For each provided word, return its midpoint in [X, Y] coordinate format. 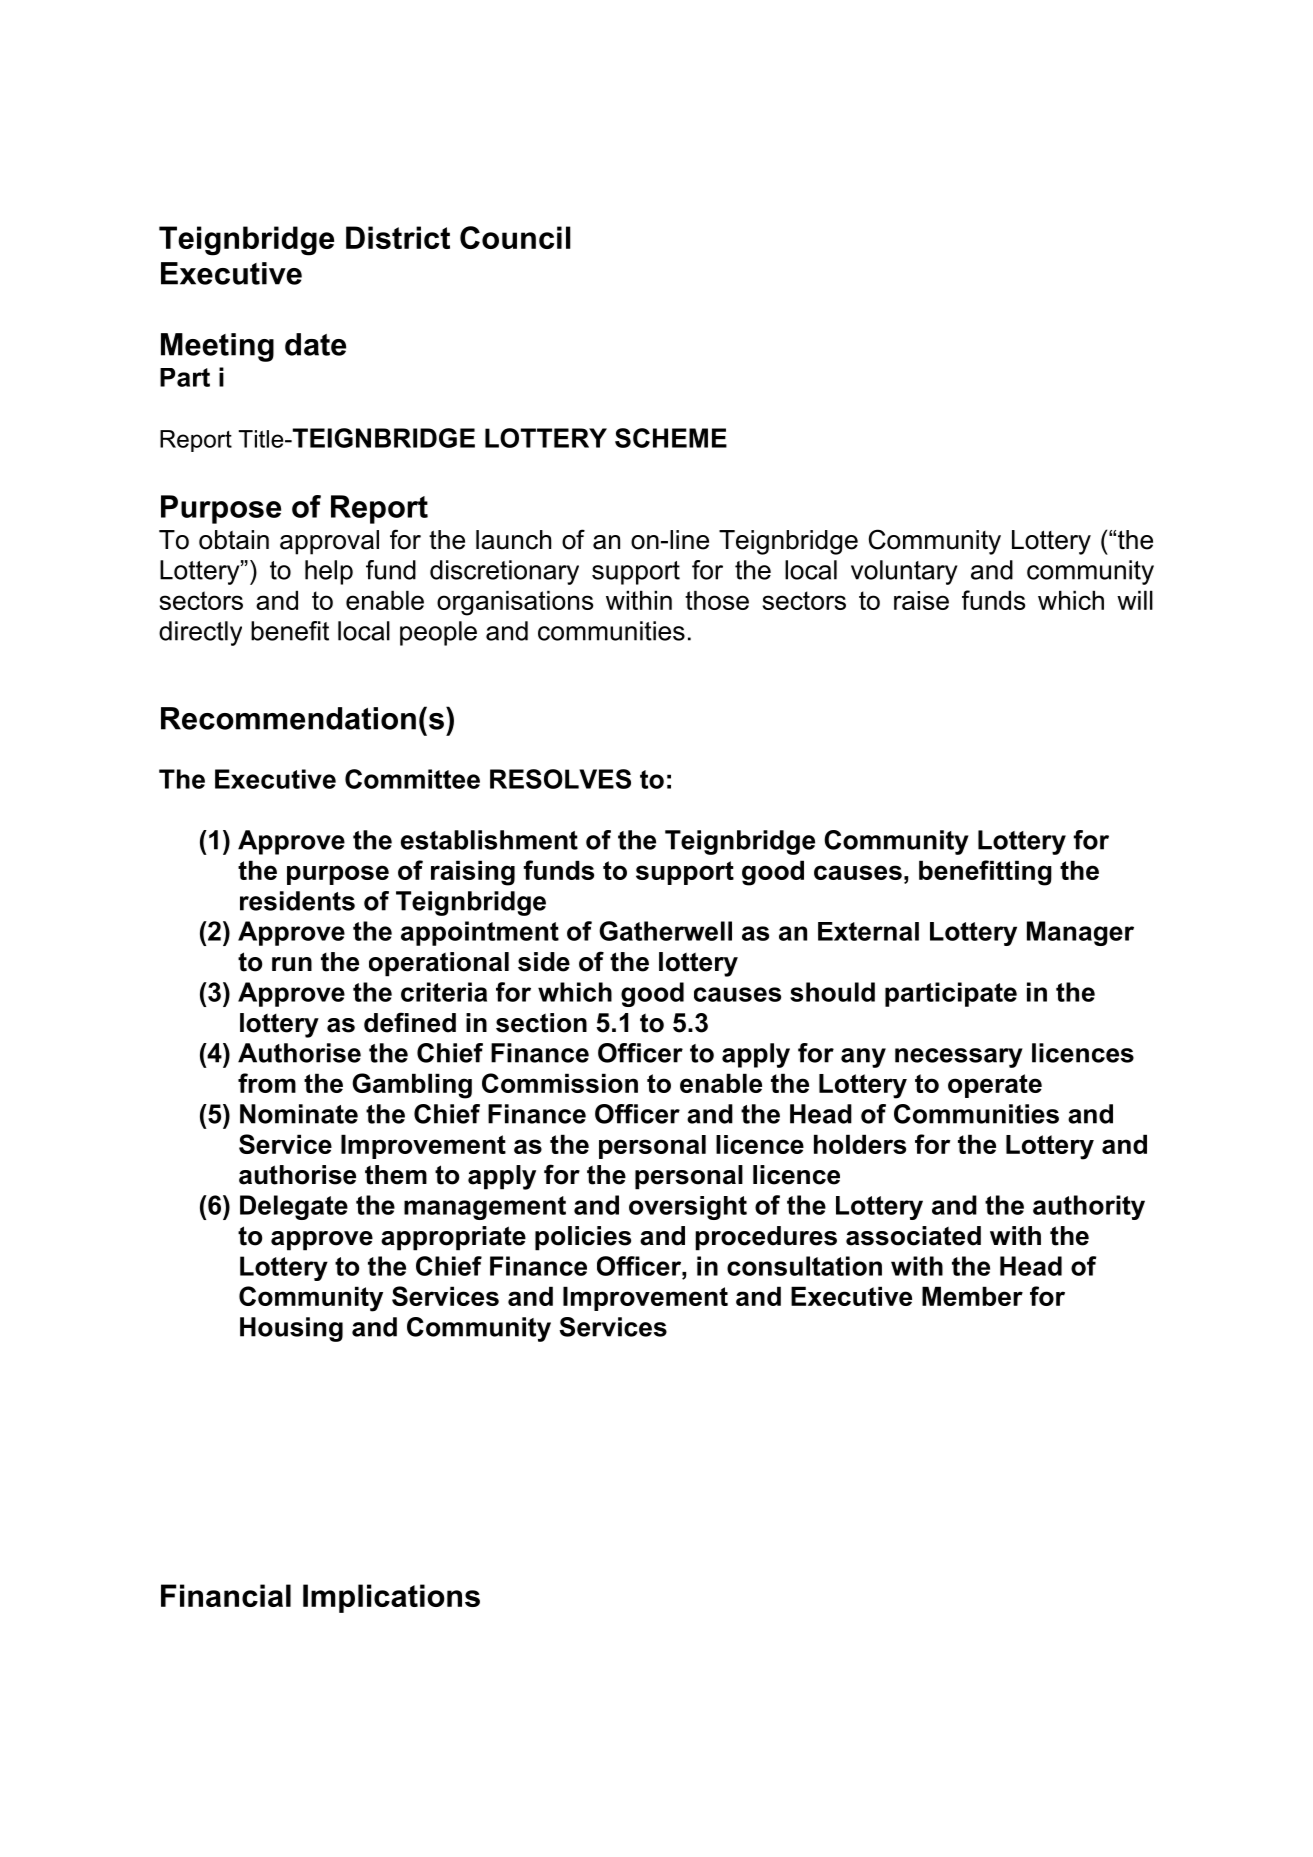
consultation [804, 1266]
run [292, 964]
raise [921, 600]
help [329, 572]
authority [1089, 1207]
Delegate [294, 1207]
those [717, 600]
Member [972, 1296]
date [315, 344]
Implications [391, 1598]
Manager [1080, 933]
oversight [688, 1208]
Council [515, 237]
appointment [480, 933]
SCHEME [671, 438]
